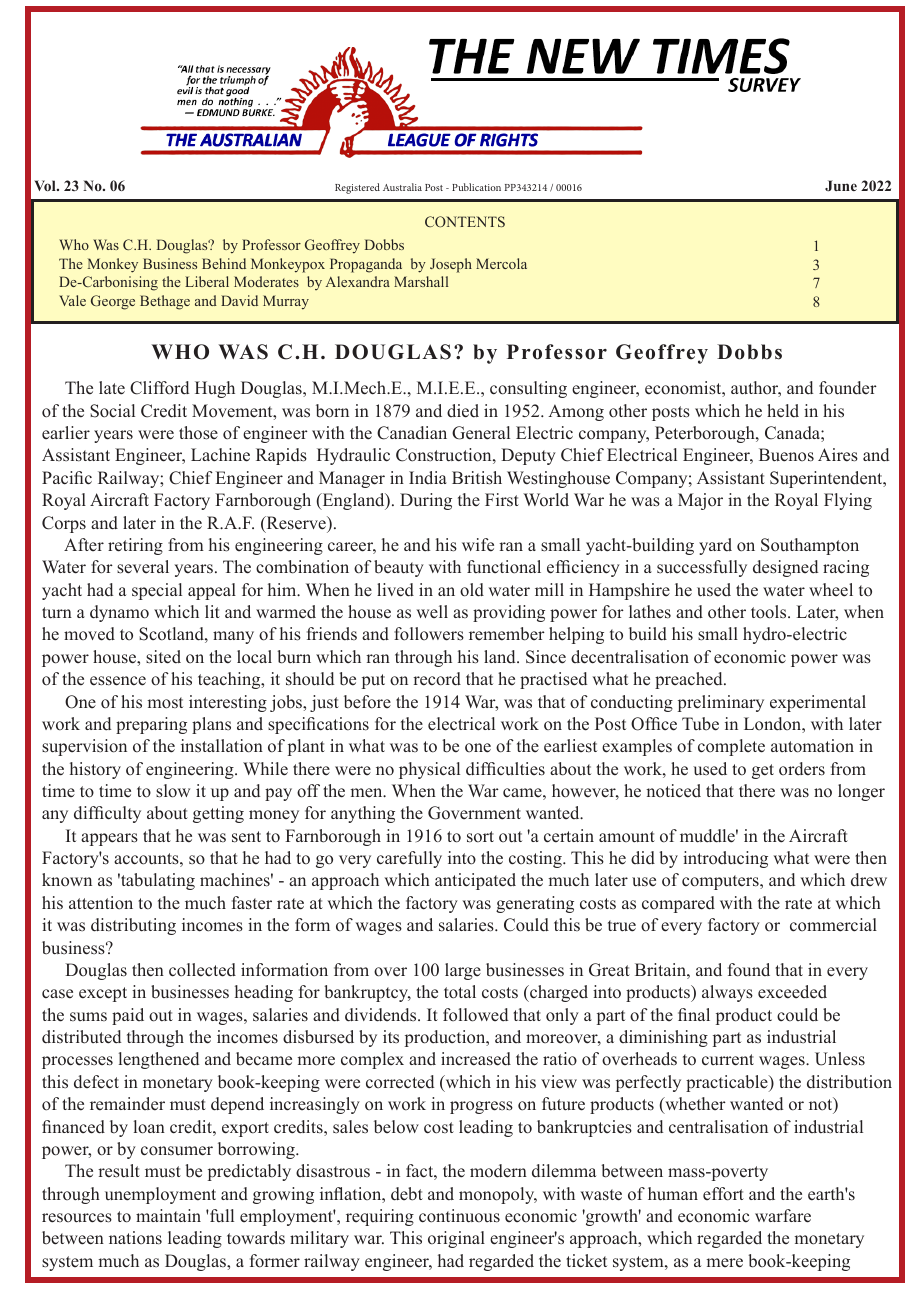 The height and width of the screenshot is (1308, 924). I want to click on Social, so click(112, 411).
